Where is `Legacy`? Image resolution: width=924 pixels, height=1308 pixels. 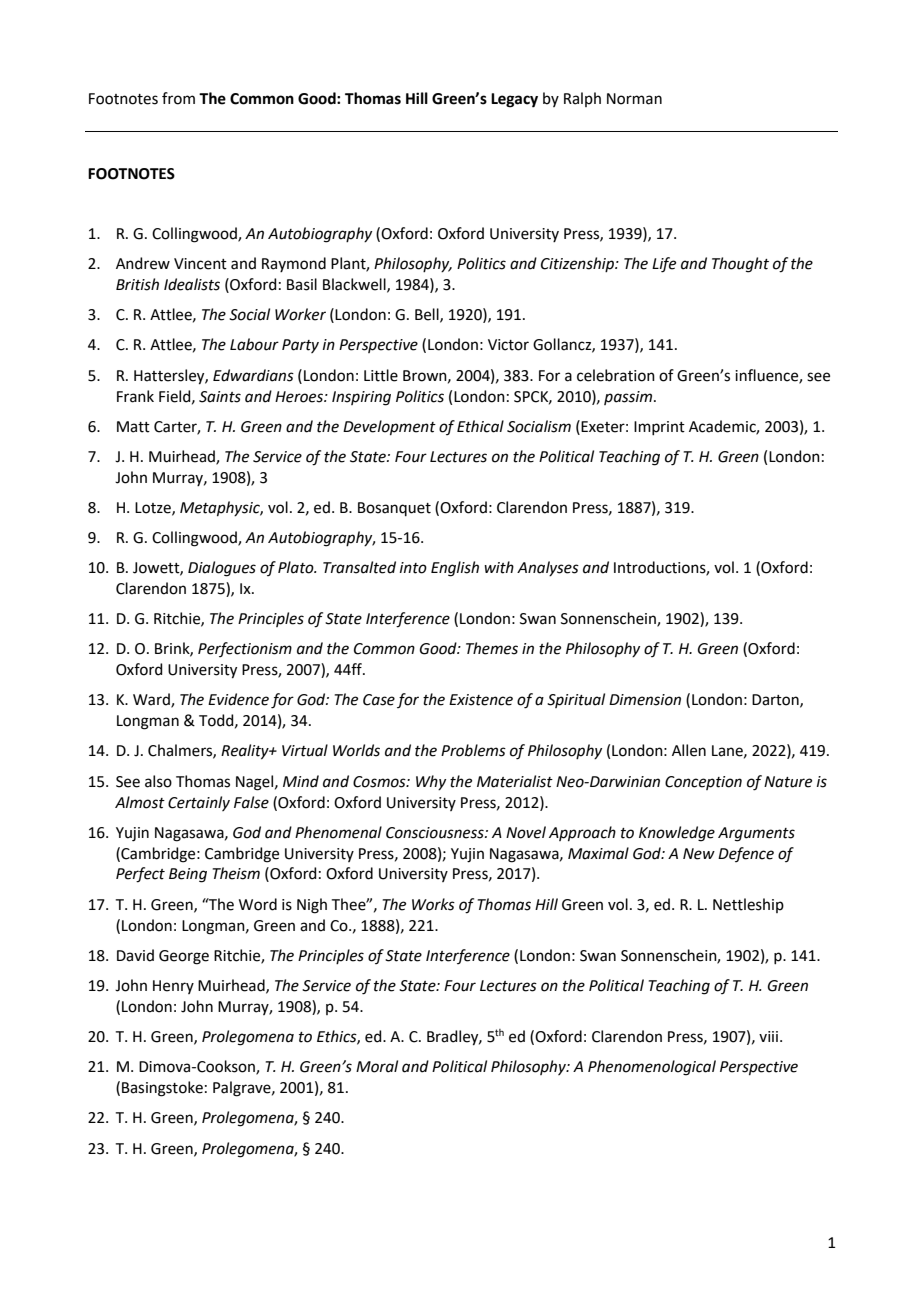
Legacy is located at coordinates (514, 100).
